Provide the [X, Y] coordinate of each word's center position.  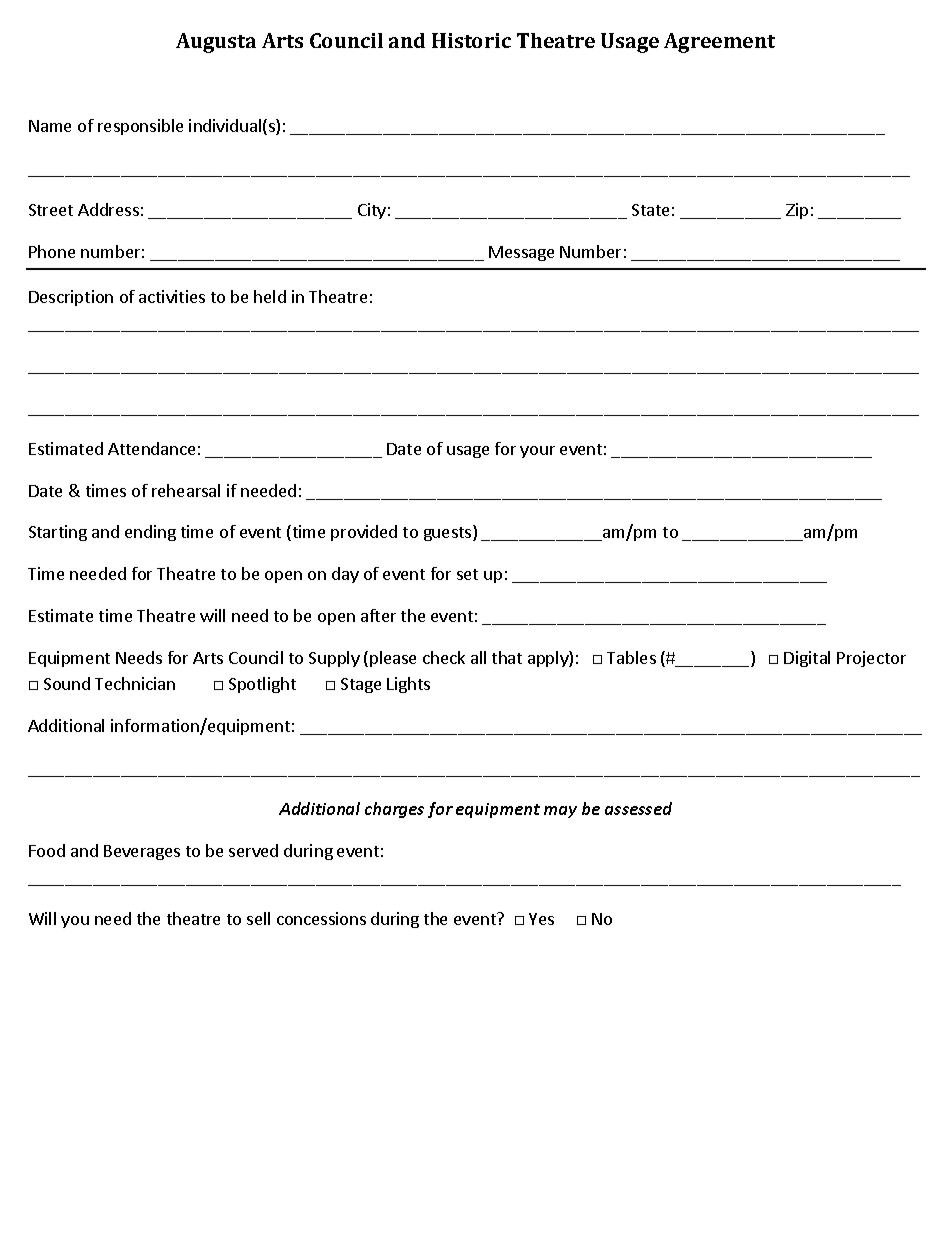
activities [172, 296]
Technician [135, 683]
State [650, 210]
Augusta [216, 43]
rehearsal [186, 490]
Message [521, 253]
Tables [631, 657]
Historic [471, 40]
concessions [321, 918]
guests [449, 533]
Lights [408, 685]
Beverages [142, 852]
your [537, 452]
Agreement [719, 43]
